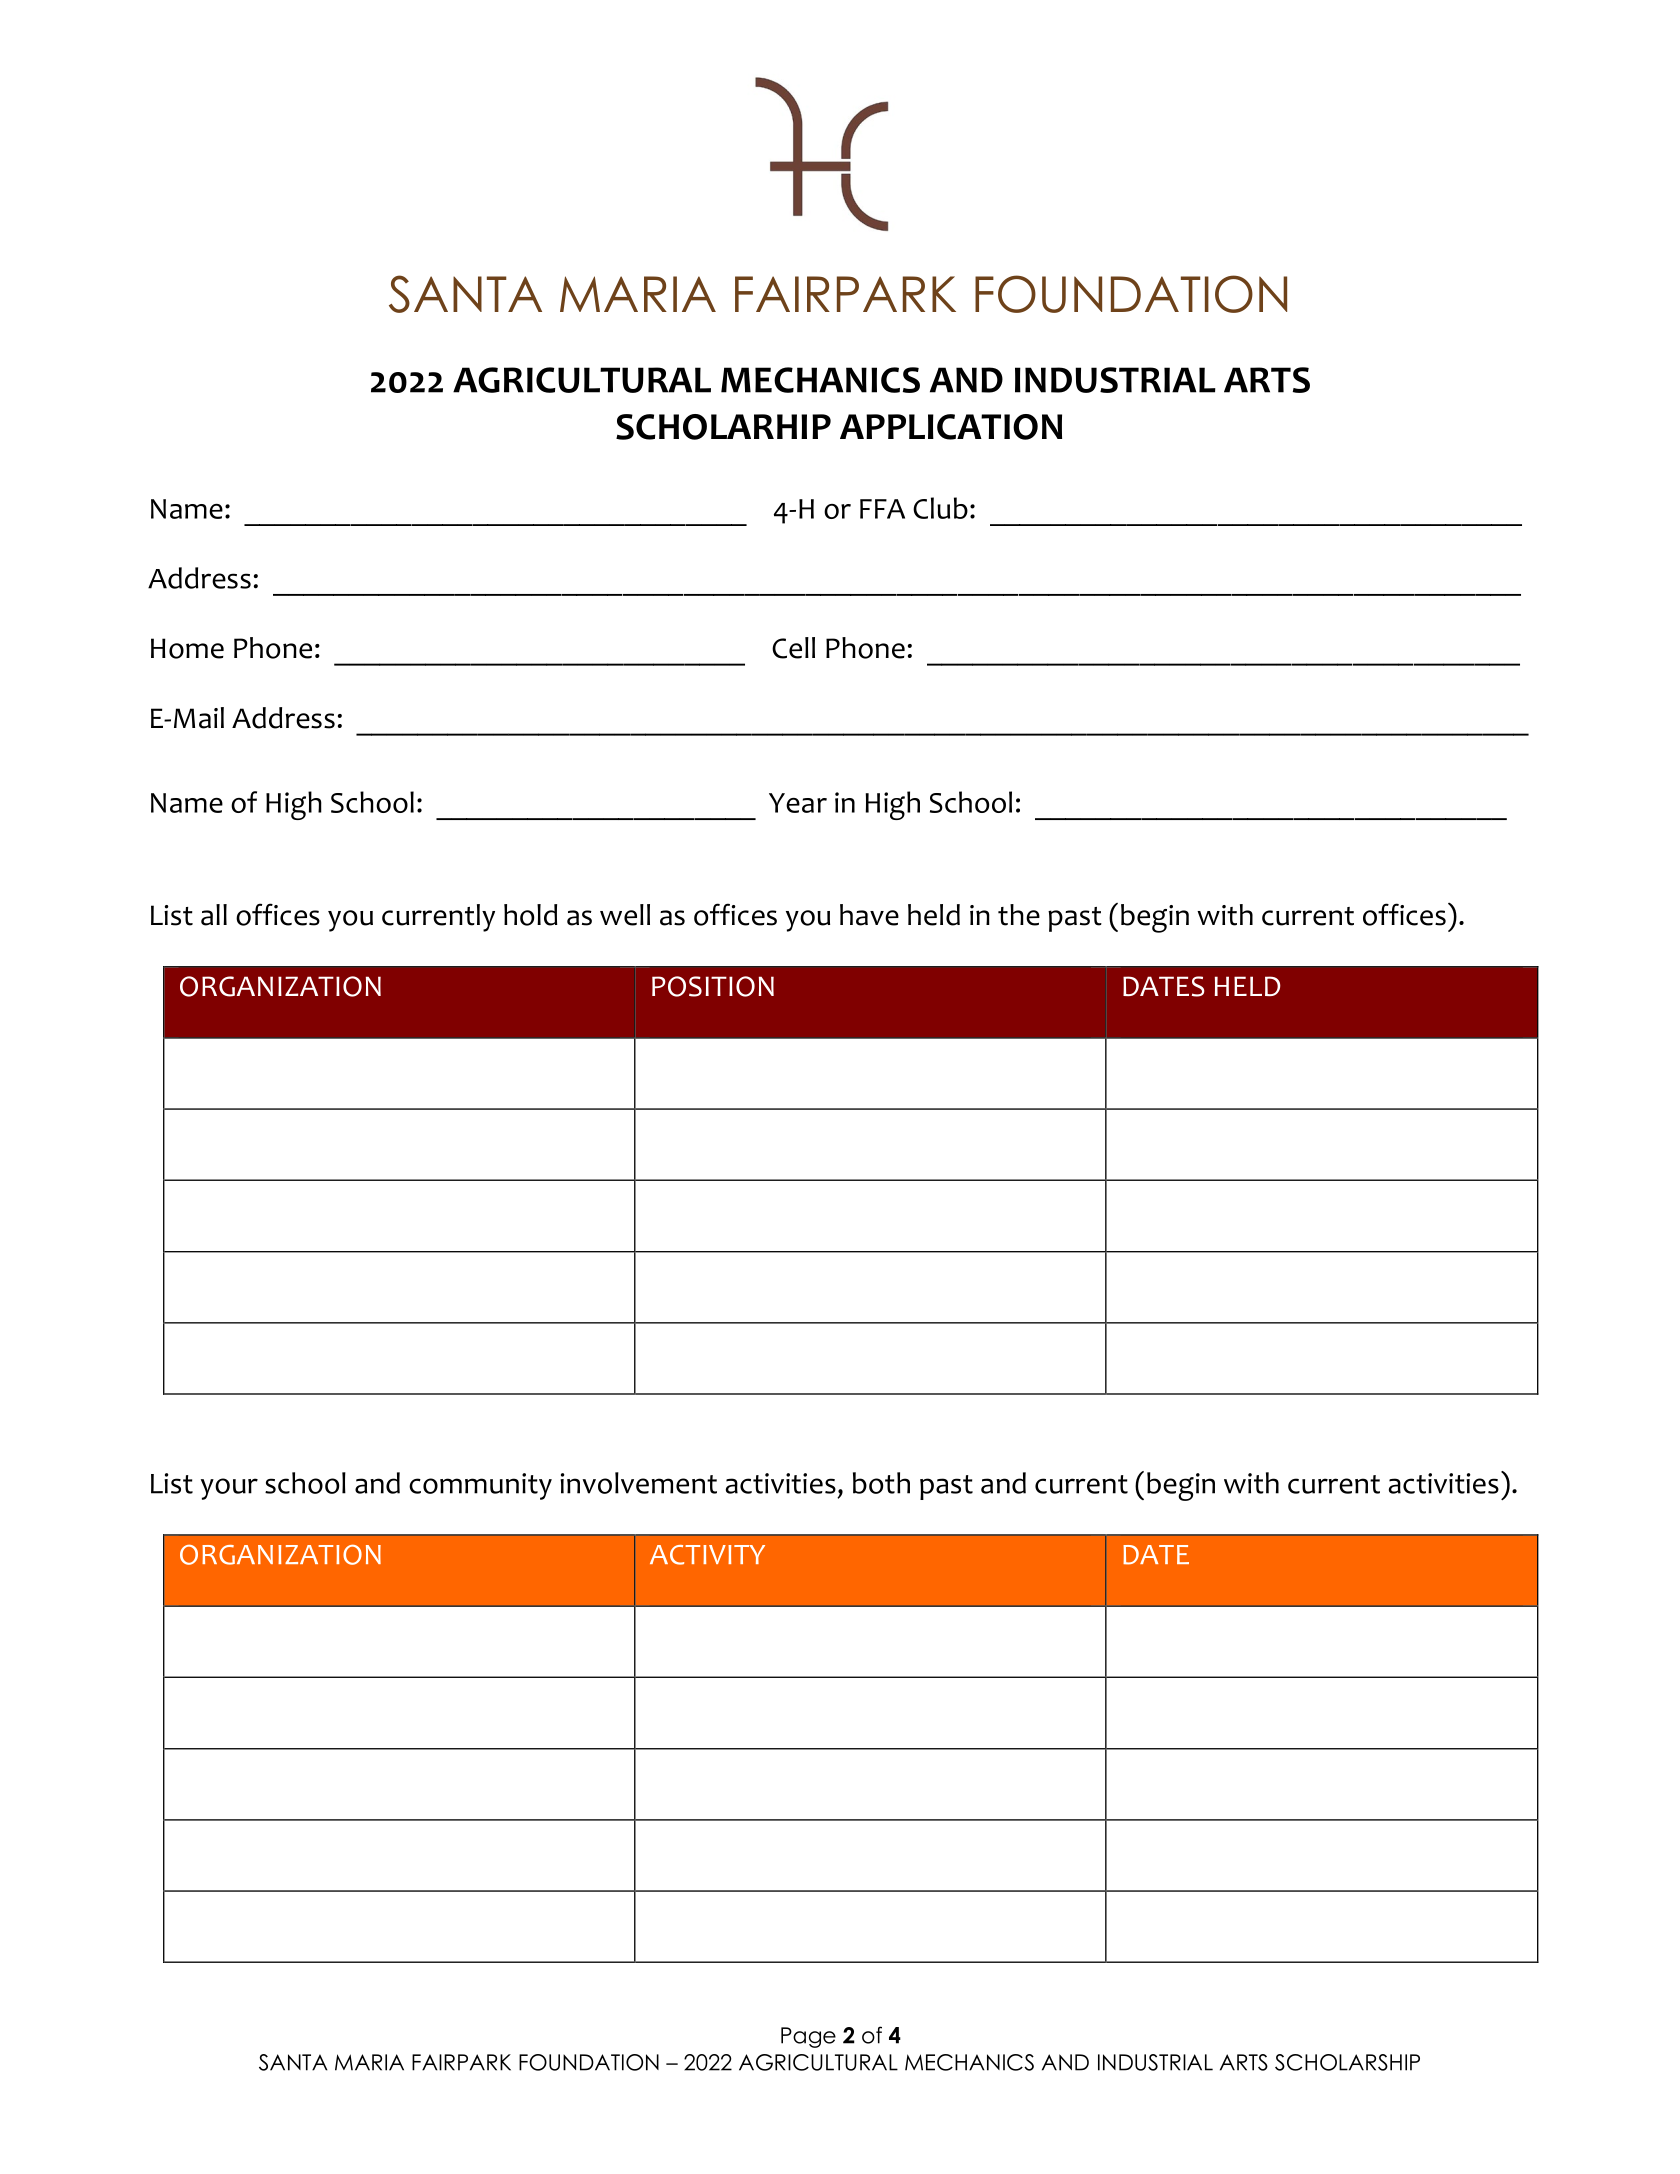 The width and height of the screenshot is (1680, 2174). What do you see at coordinates (707, 1555) in the screenshot?
I see `ACTIVITY` at bounding box center [707, 1555].
